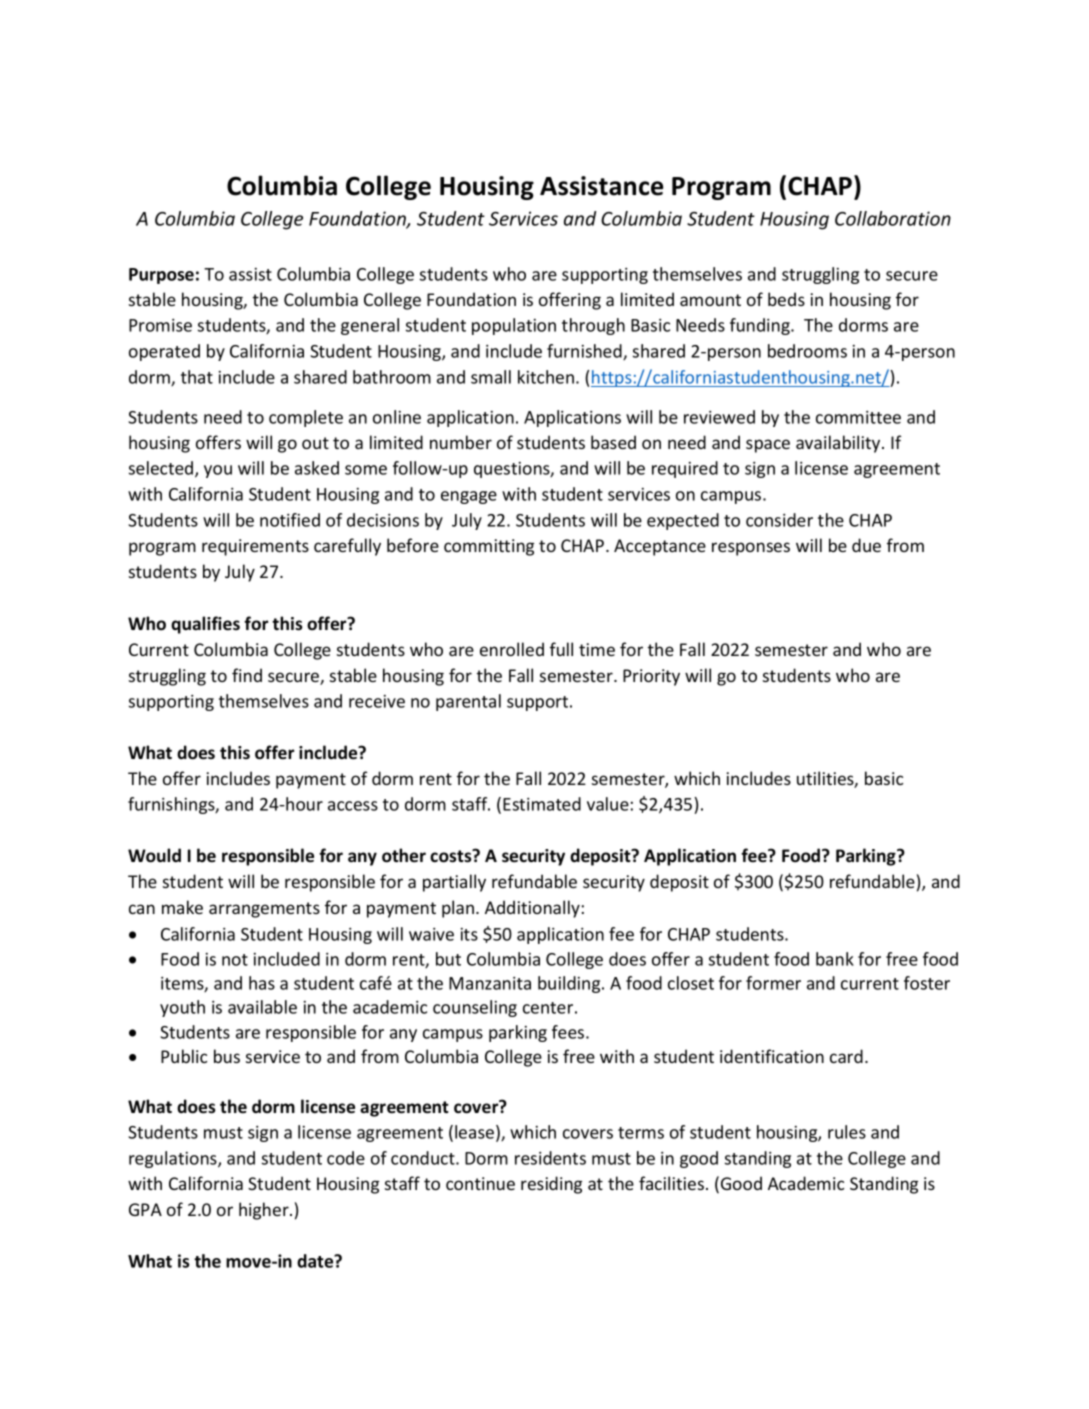 This document has height=1409, width=1089. What do you see at coordinates (835, 959) in the document?
I see `bank` at bounding box center [835, 959].
